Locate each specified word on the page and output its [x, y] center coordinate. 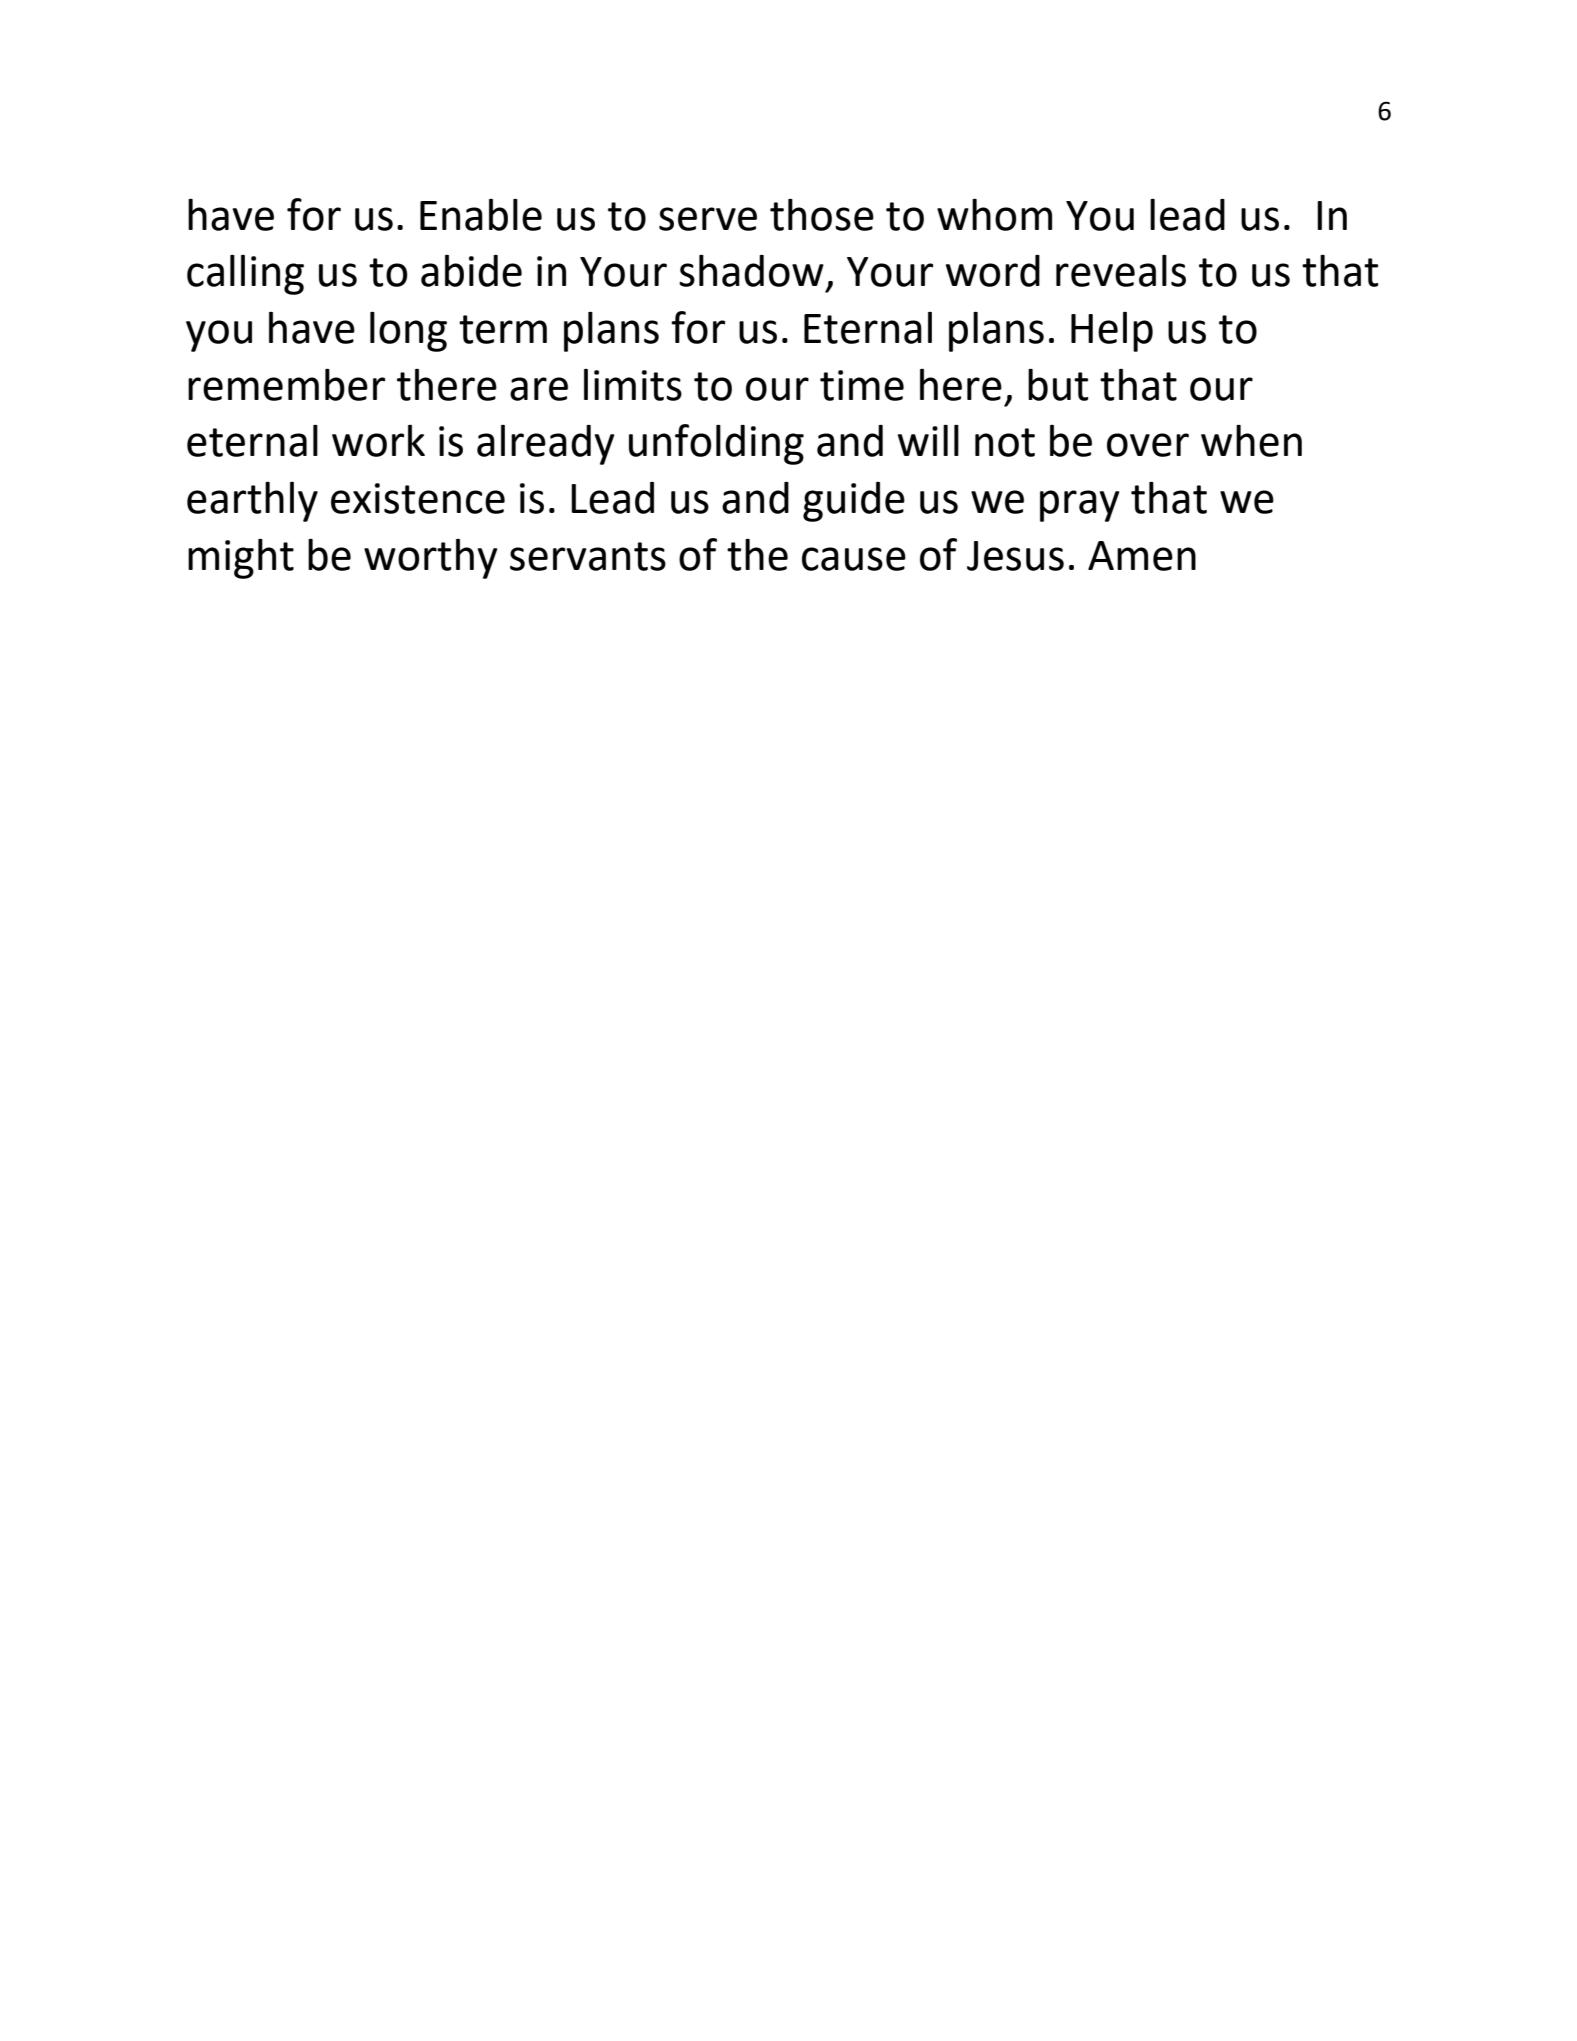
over [1148, 445]
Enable [481, 215]
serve [708, 219]
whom [994, 215]
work [378, 441]
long [408, 332]
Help [1112, 332]
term [503, 329]
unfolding [716, 444]
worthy [431, 559]
